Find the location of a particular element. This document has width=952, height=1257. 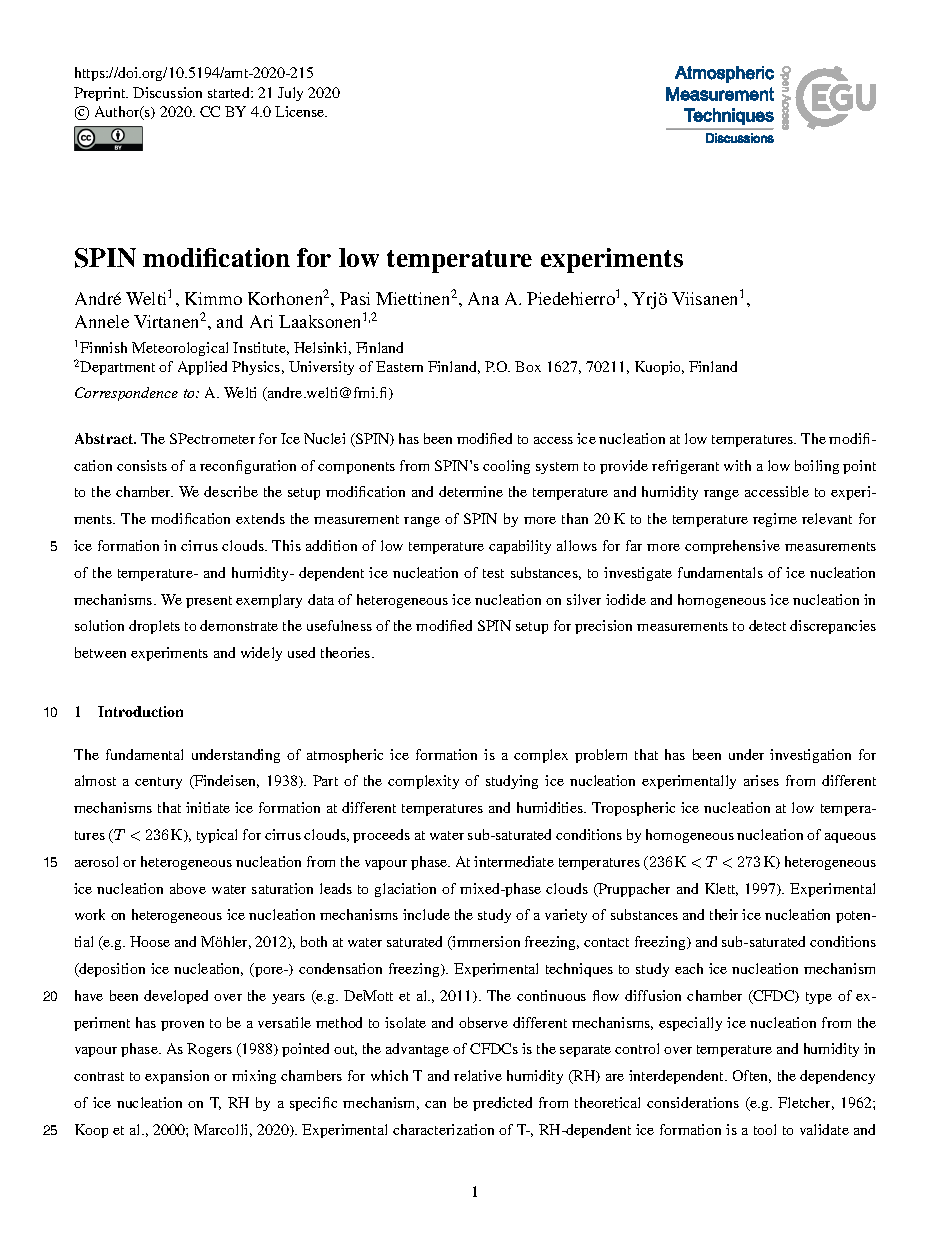

detect is located at coordinates (767, 625).
